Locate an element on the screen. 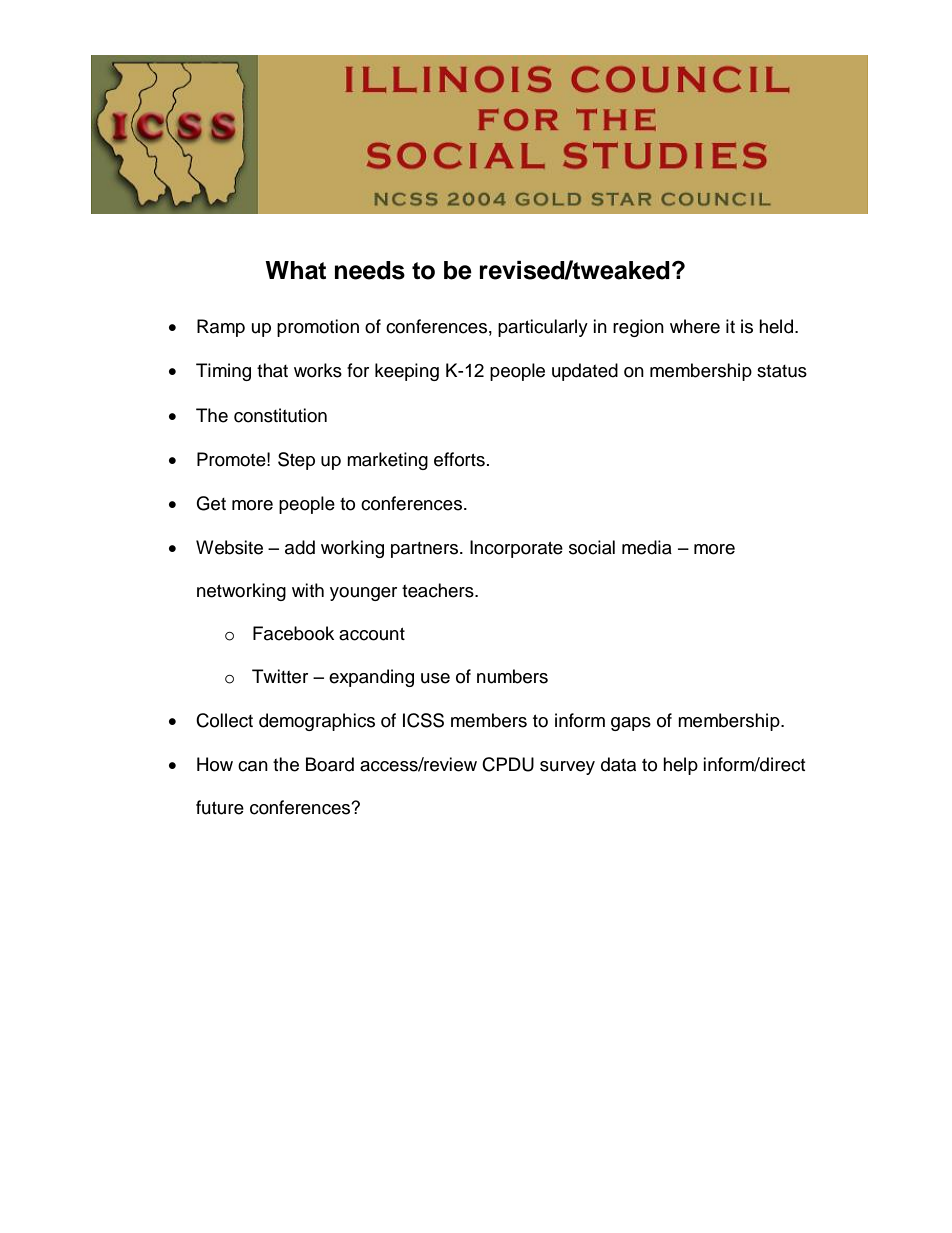 The image size is (952, 1233). efforts is located at coordinates (459, 459).
